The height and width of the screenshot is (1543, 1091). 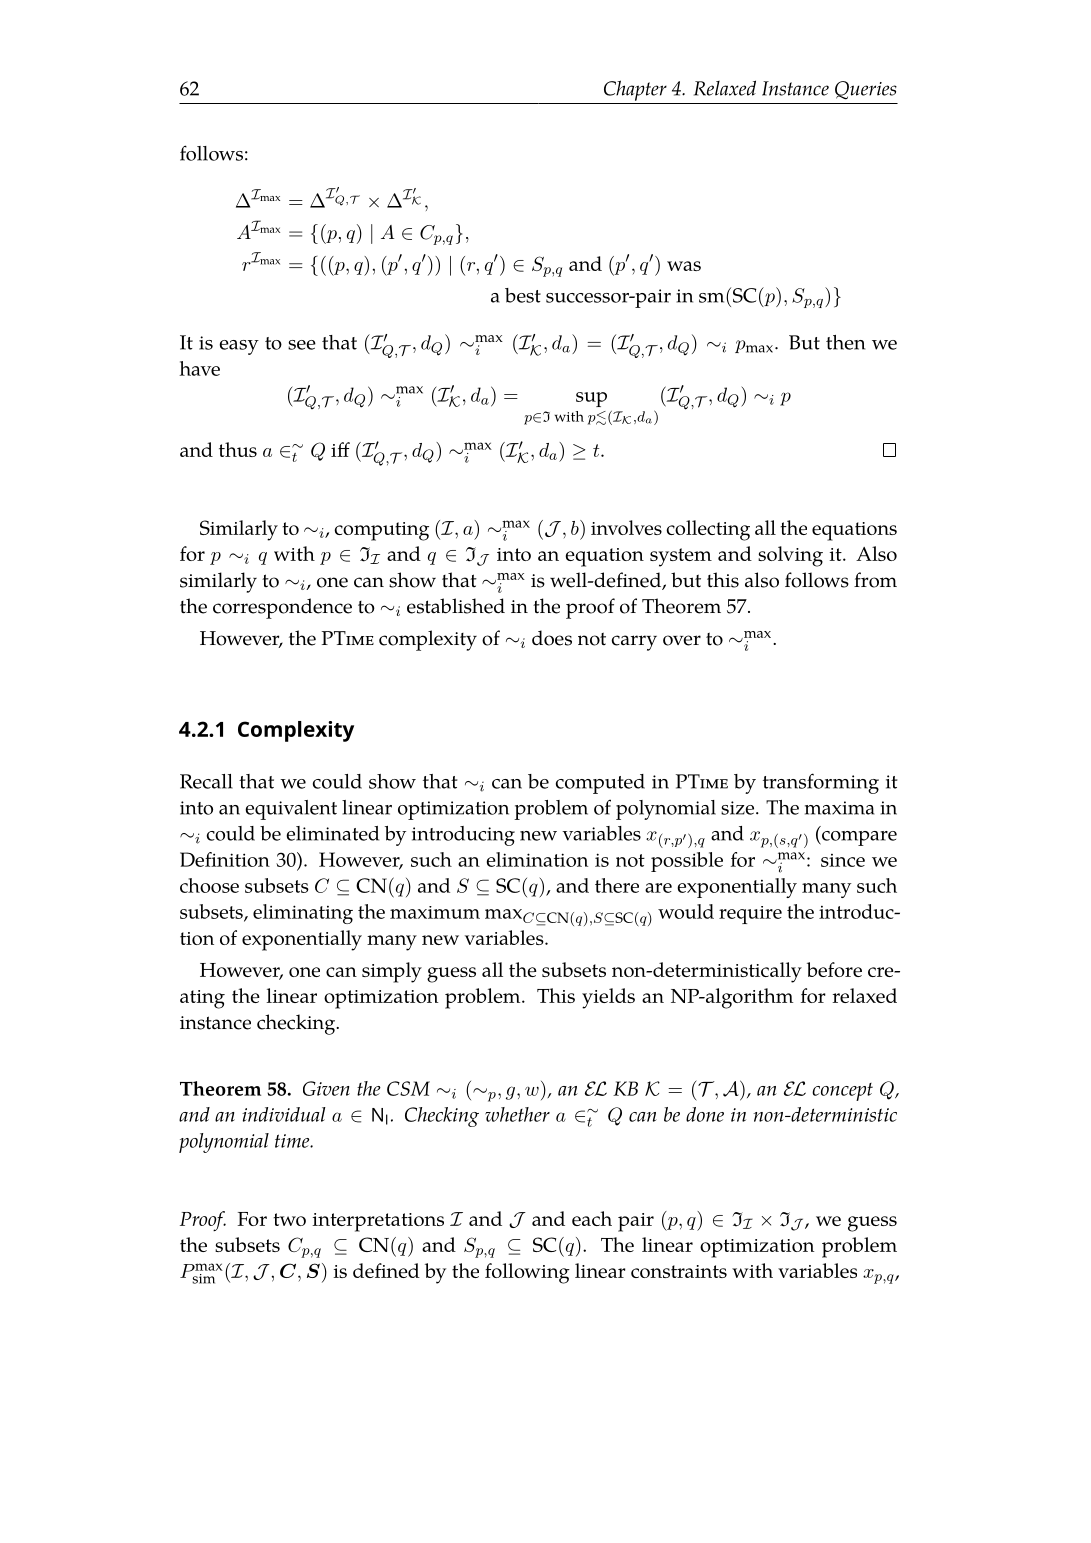 What do you see at coordinates (635, 90) in the screenshot?
I see `Chapter` at bounding box center [635, 90].
